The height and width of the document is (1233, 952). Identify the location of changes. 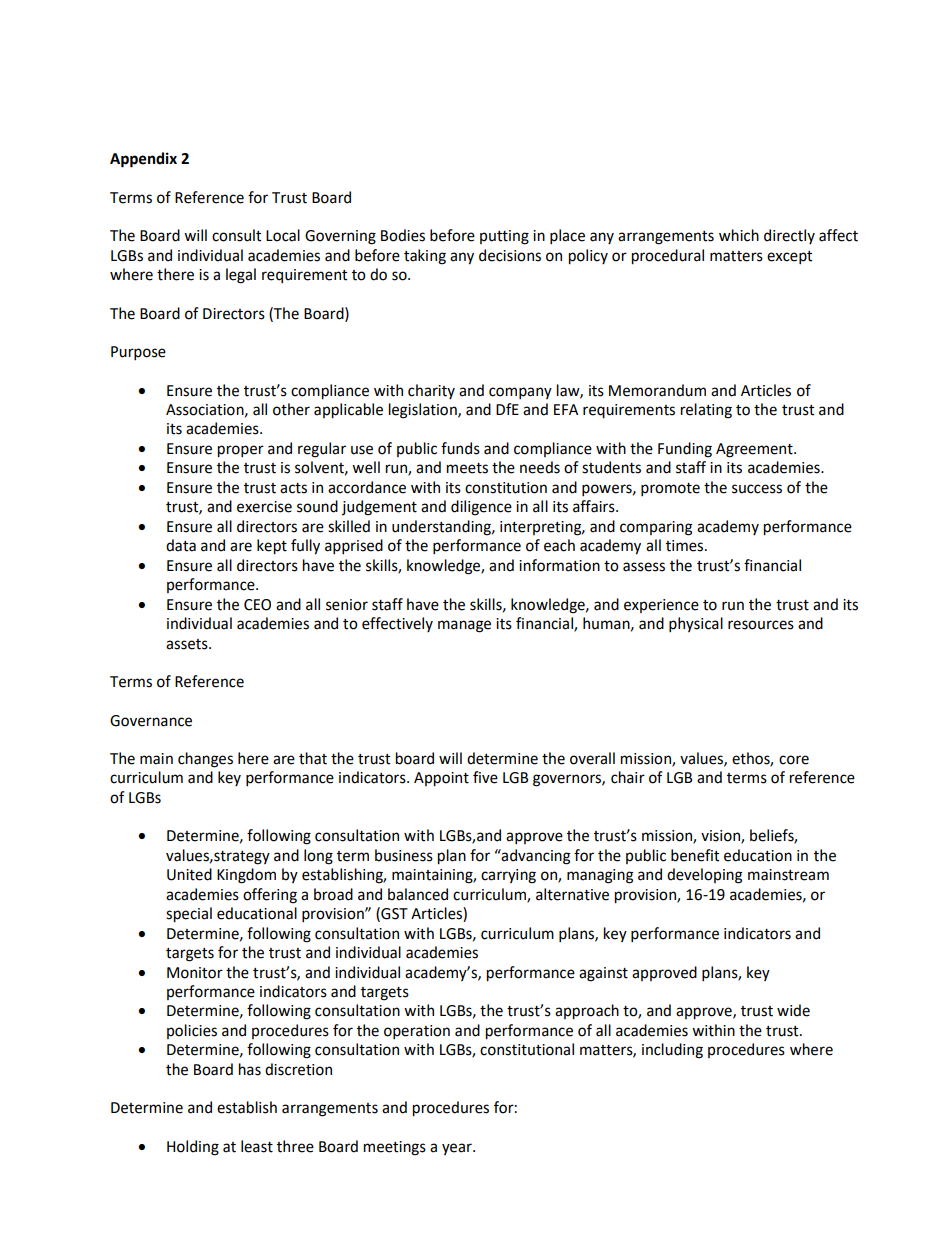
(205, 760).
